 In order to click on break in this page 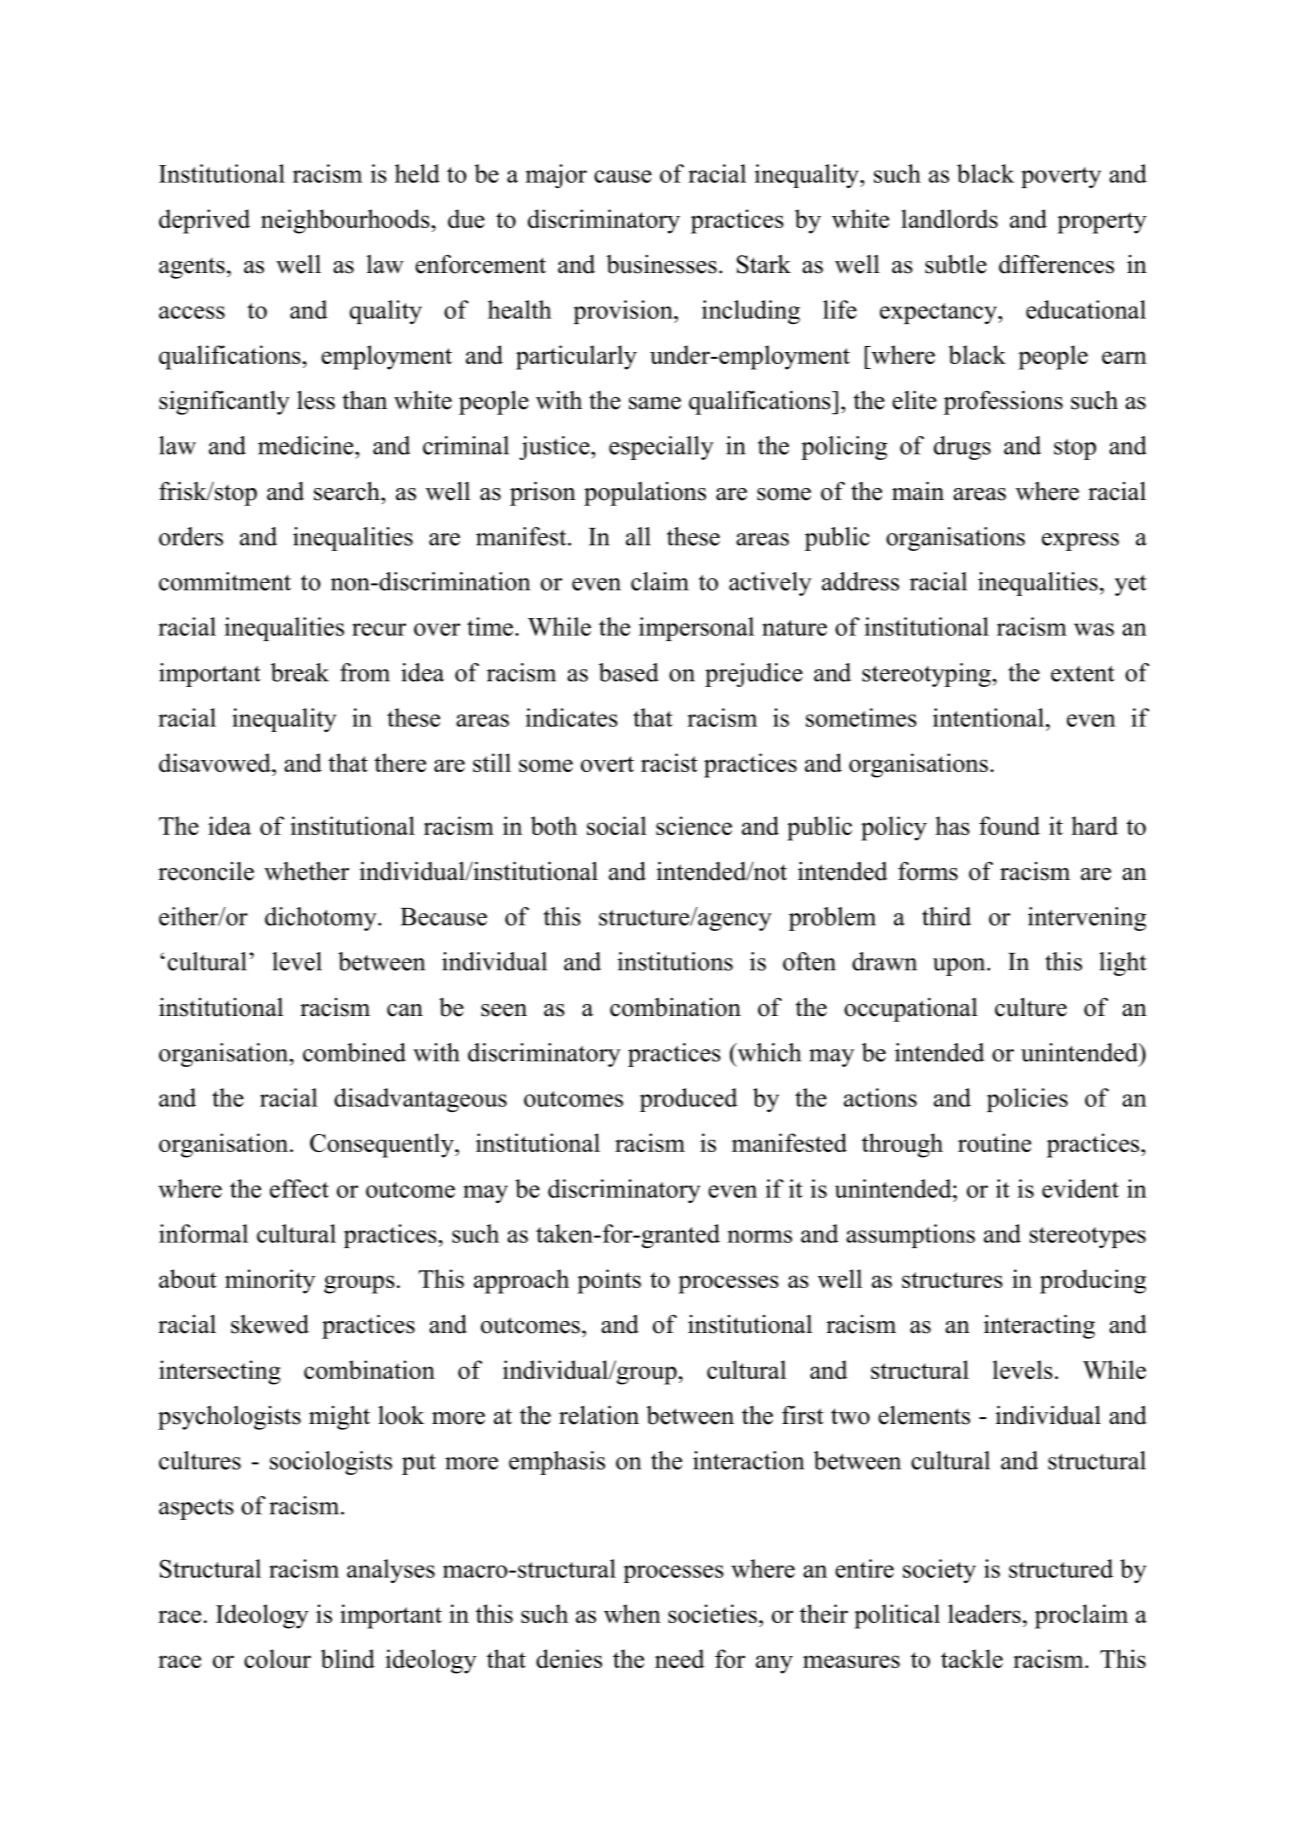, I will do `click(300, 672)`.
